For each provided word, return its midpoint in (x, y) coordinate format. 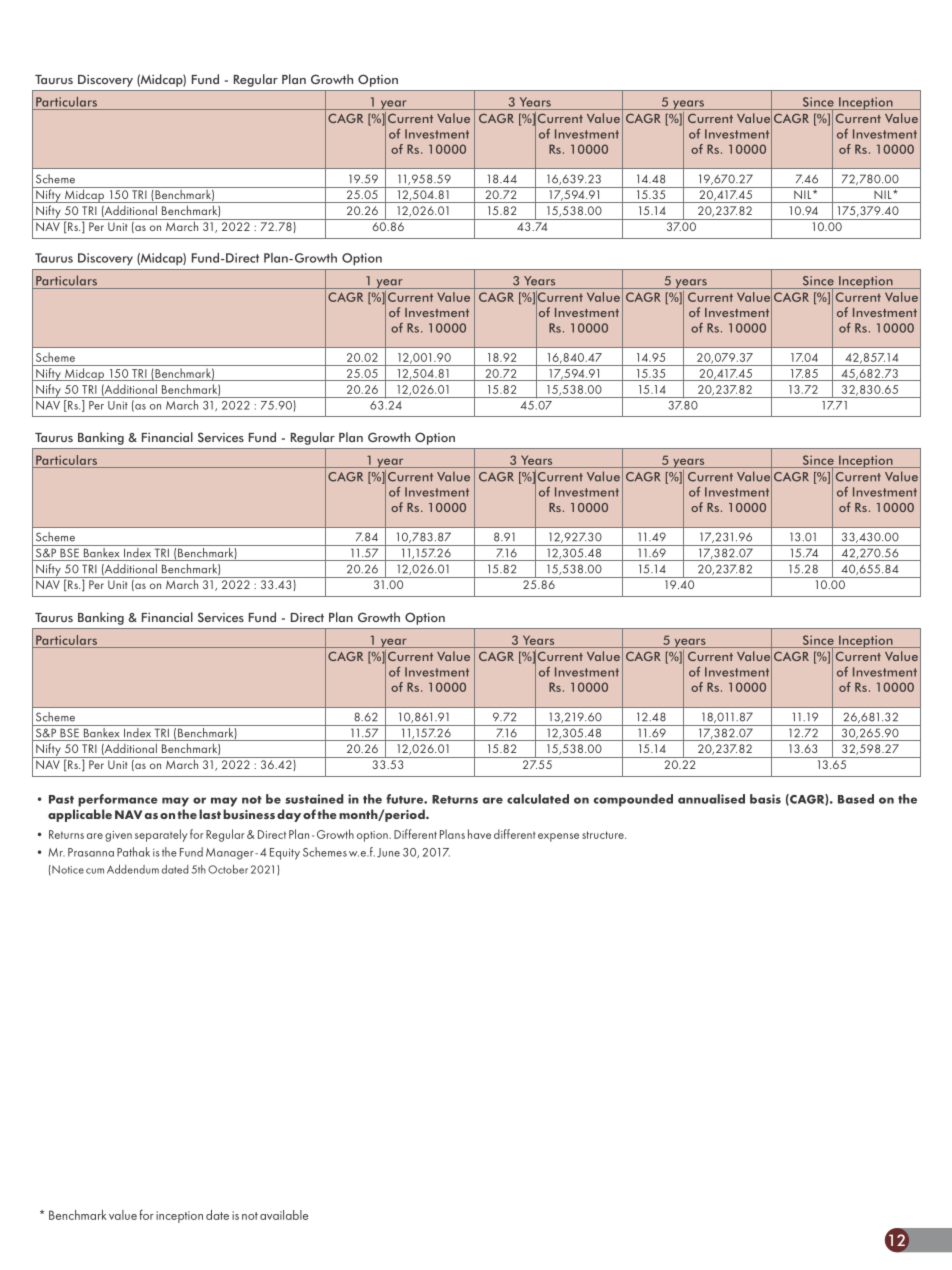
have (479, 834)
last (210, 814)
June (388, 853)
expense (558, 837)
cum (95, 871)
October (228, 869)
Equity (285, 854)
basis (765, 799)
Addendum (133, 869)
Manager (231, 854)
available (284, 1215)
